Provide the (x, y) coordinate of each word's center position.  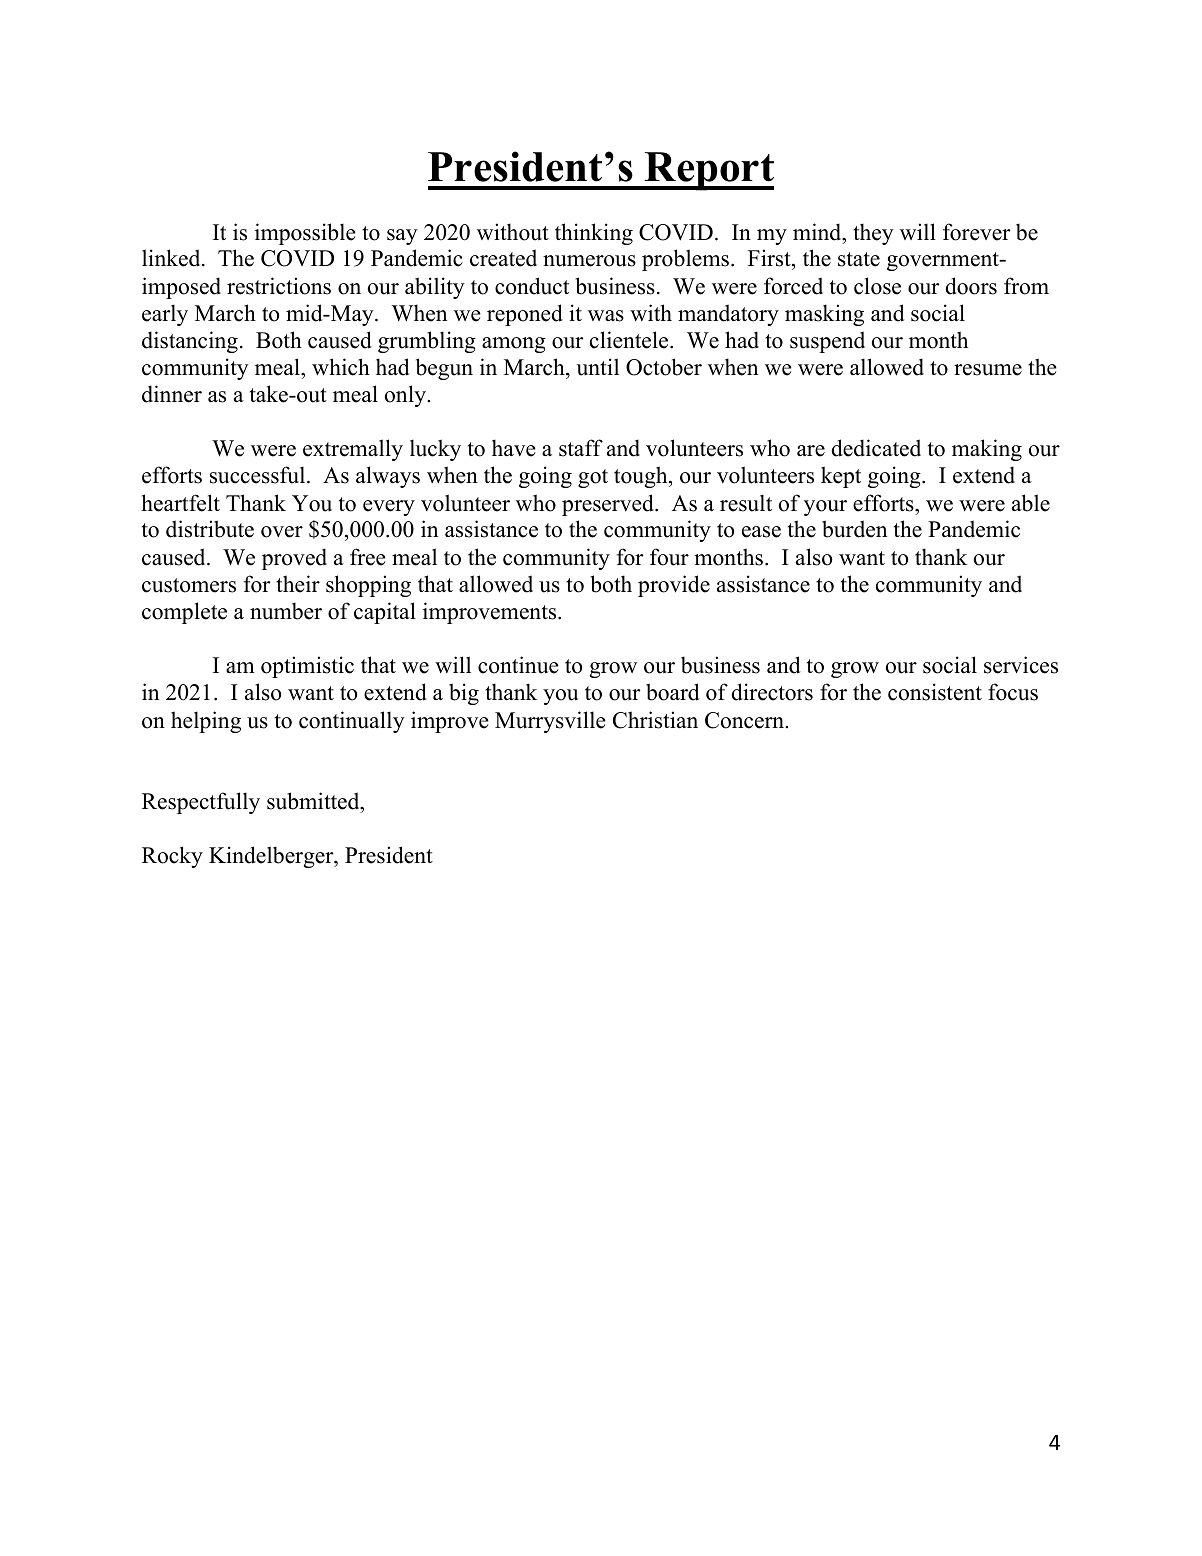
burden (854, 529)
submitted (314, 801)
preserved (609, 505)
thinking (594, 234)
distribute (210, 529)
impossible (305, 234)
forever (977, 232)
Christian (655, 720)
